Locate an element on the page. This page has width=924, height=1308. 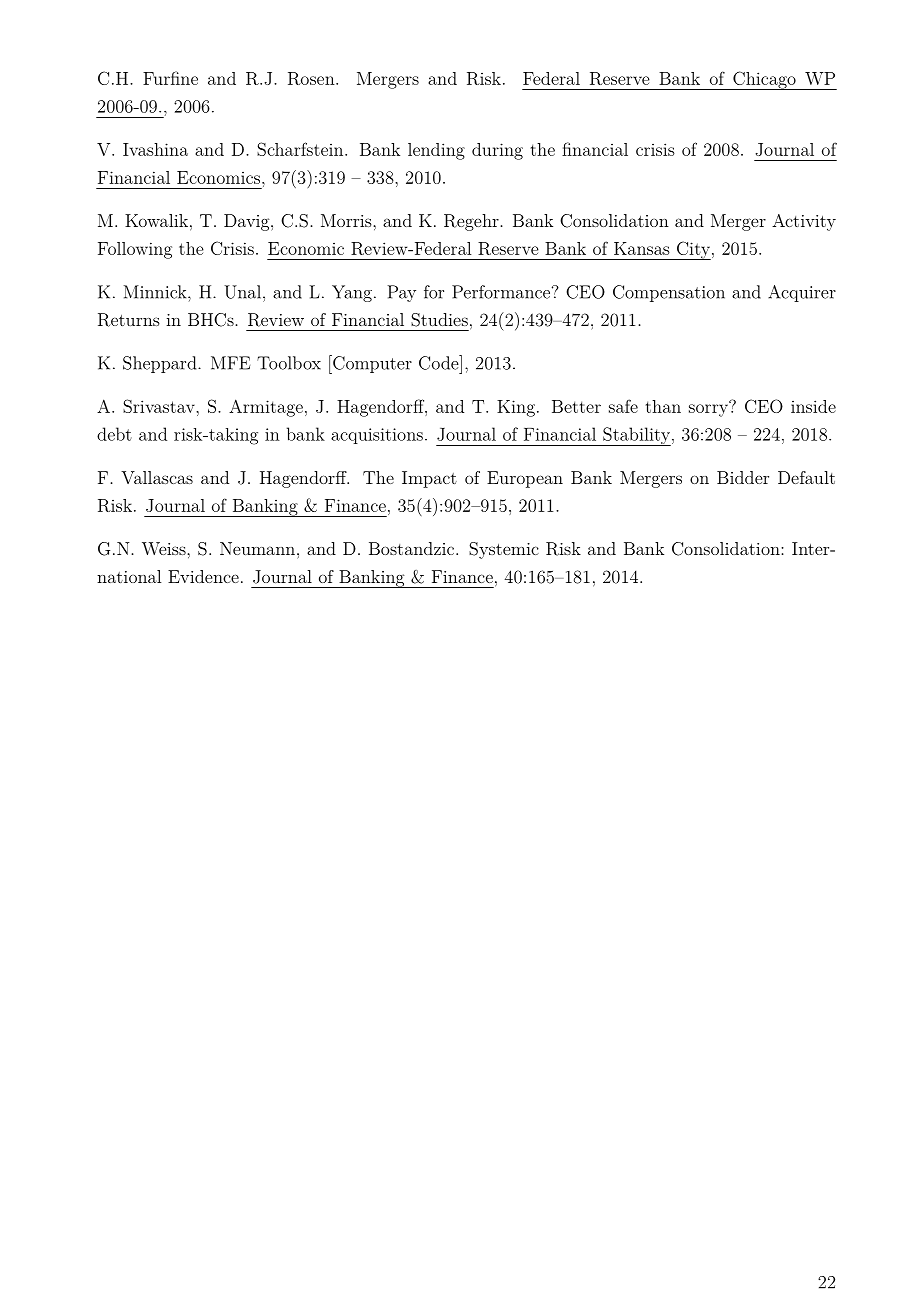
Activity is located at coordinates (804, 222).
